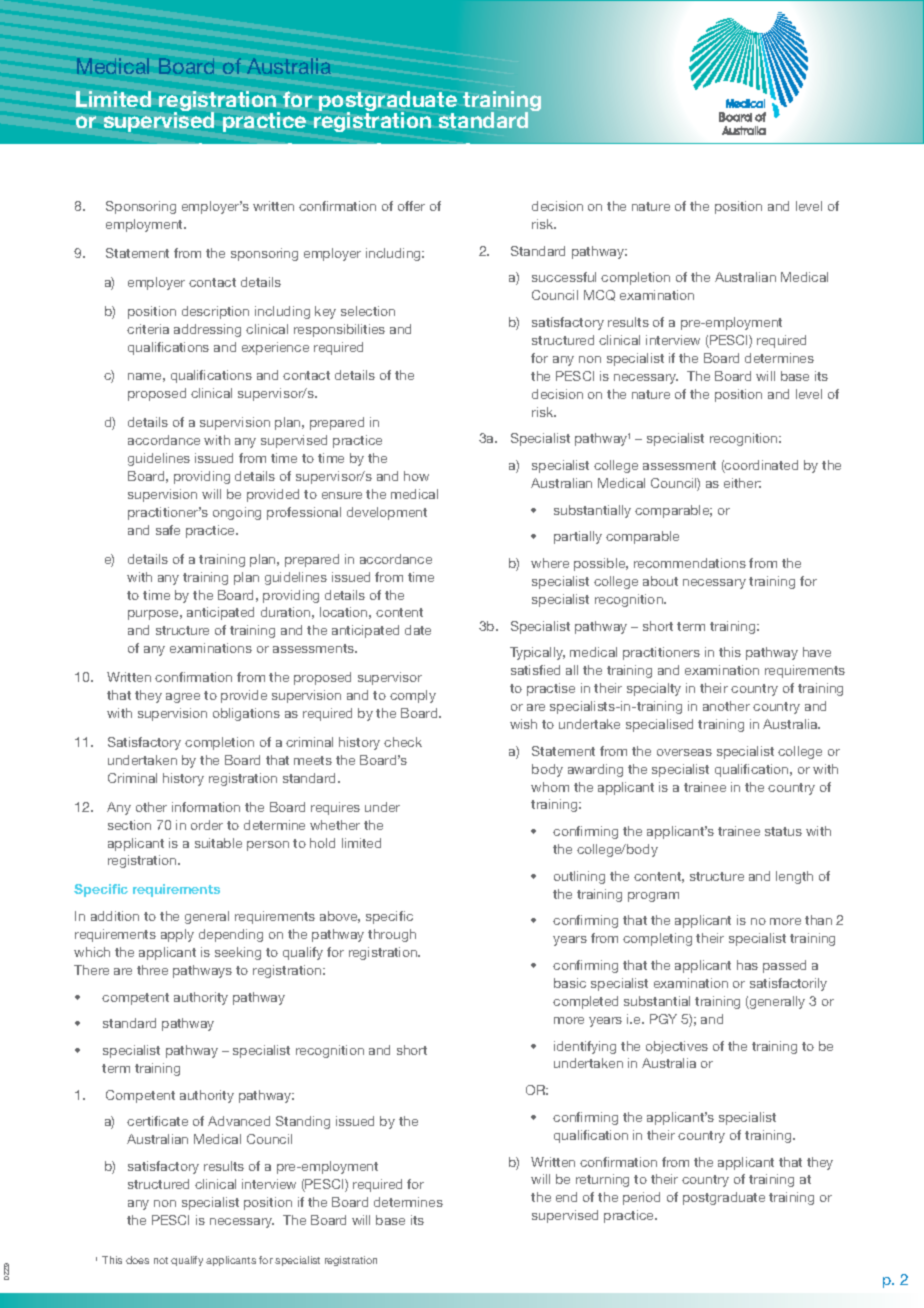 The image size is (924, 1308). I want to click on how, so click(416, 476).
